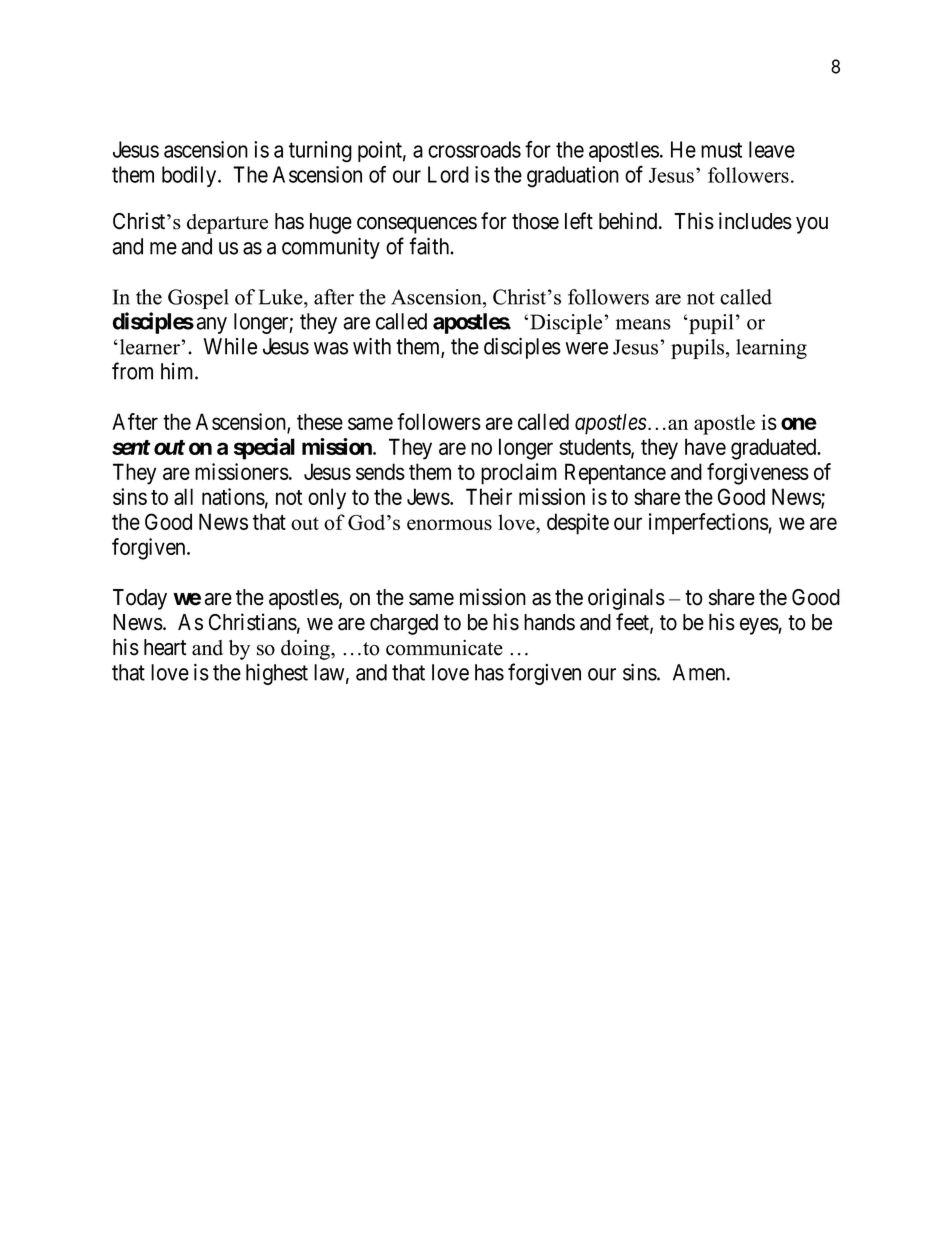 The image size is (952, 1233). What do you see at coordinates (233, 496) in the image?
I see `nations` at bounding box center [233, 496].
